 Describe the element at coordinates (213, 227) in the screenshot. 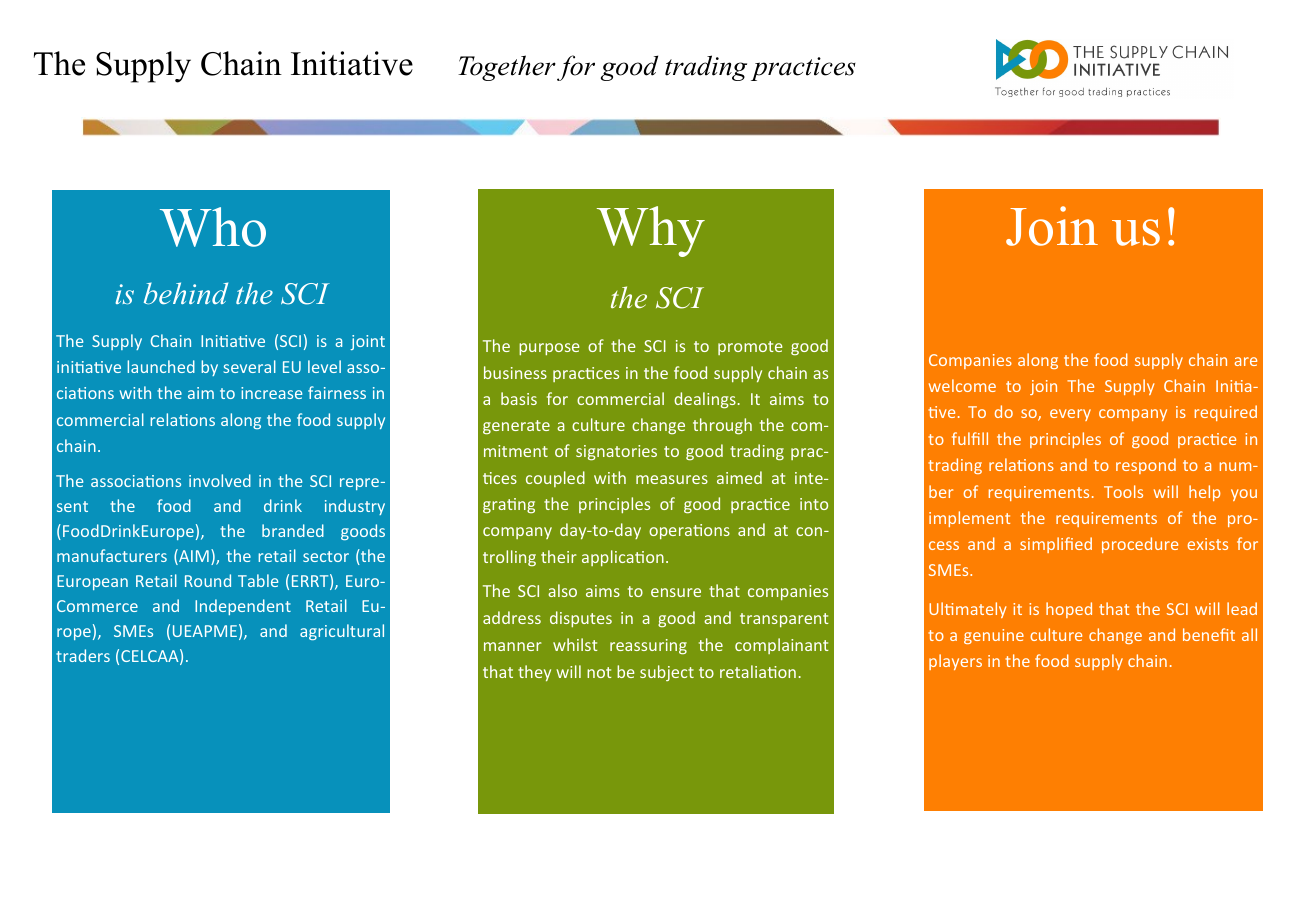

I see `Who` at that location.
